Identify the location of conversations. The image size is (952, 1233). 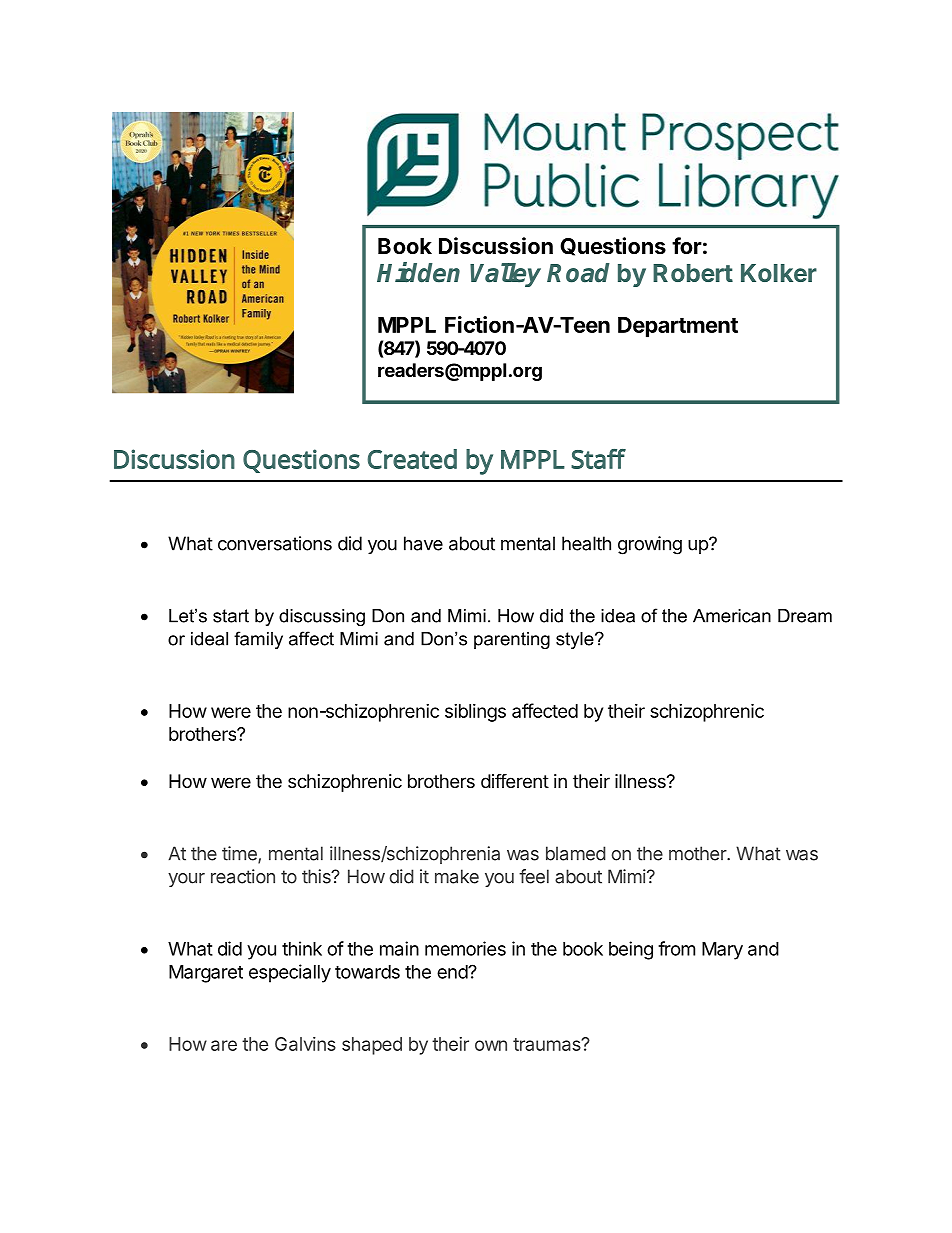
(275, 543).
